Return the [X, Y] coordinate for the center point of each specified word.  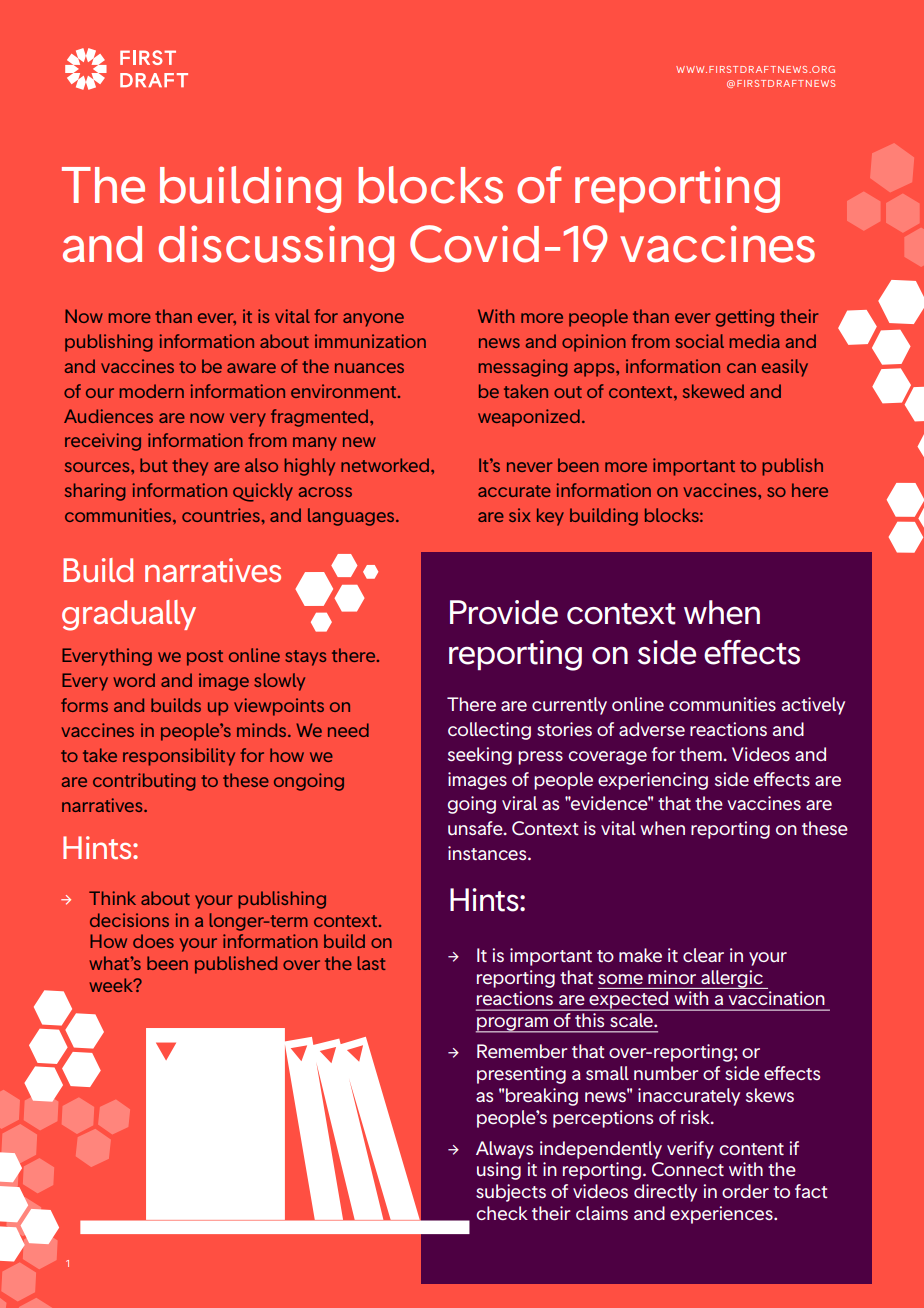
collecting [489, 731]
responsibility [179, 757]
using [499, 1171]
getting [745, 318]
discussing [276, 248]
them [701, 754]
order [745, 1191]
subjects [511, 1193]
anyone [373, 320]
